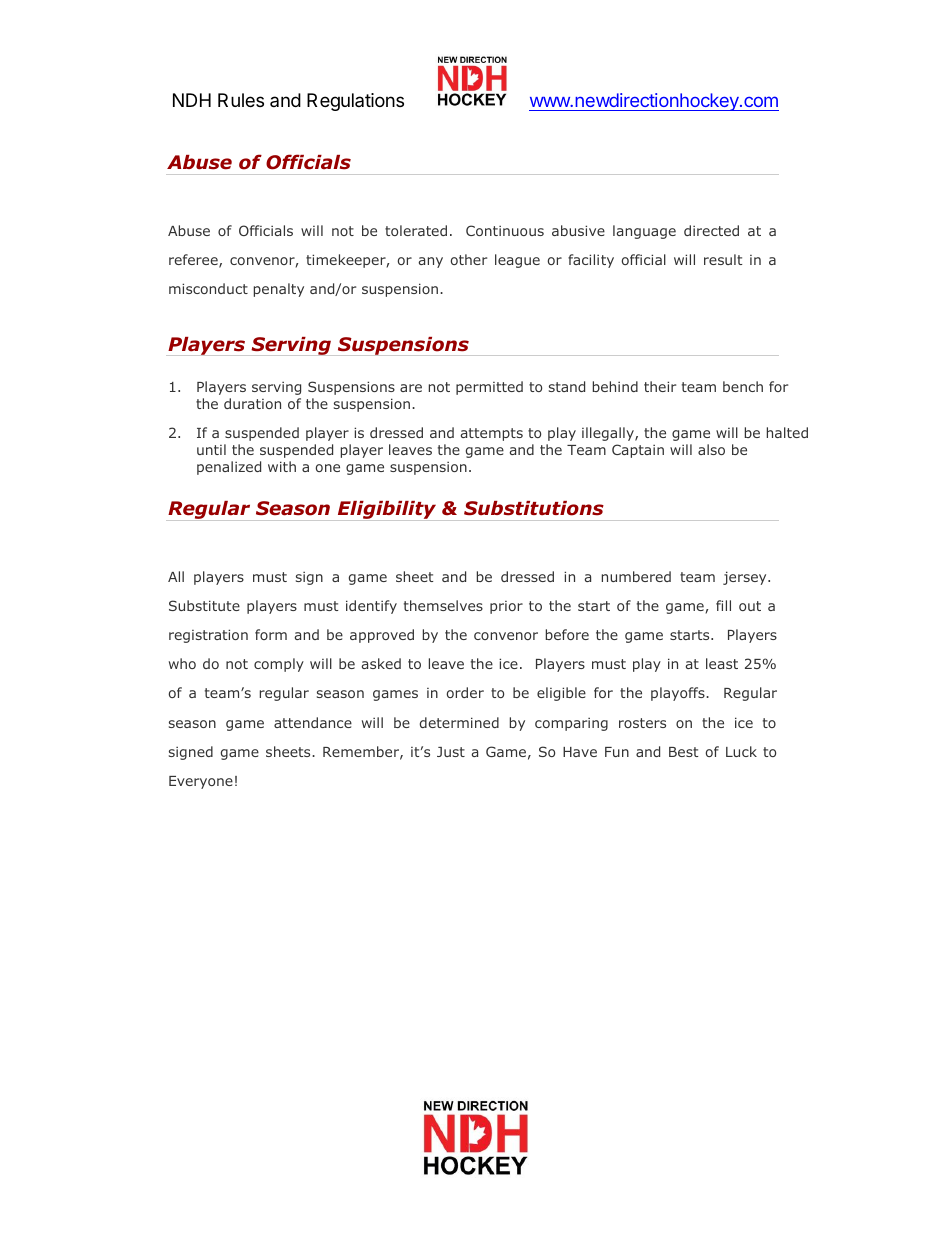  What do you see at coordinates (279, 290) in the screenshot?
I see `penalty` at bounding box center [279, 290].
